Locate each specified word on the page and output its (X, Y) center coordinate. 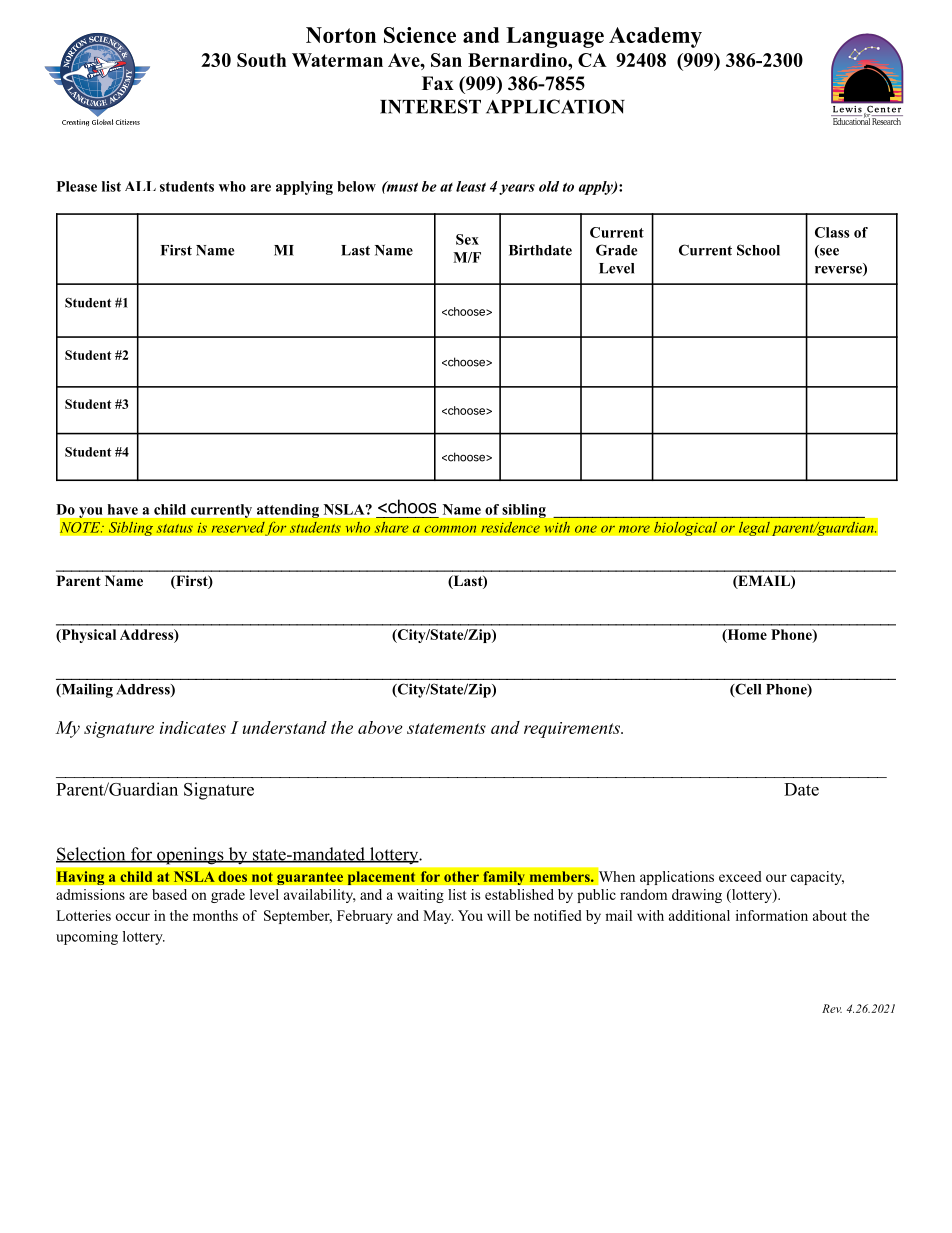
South (261, 60)
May (438, 917)
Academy (655, 37)
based (169, 894)
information (772, 915)
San (446, 60)
